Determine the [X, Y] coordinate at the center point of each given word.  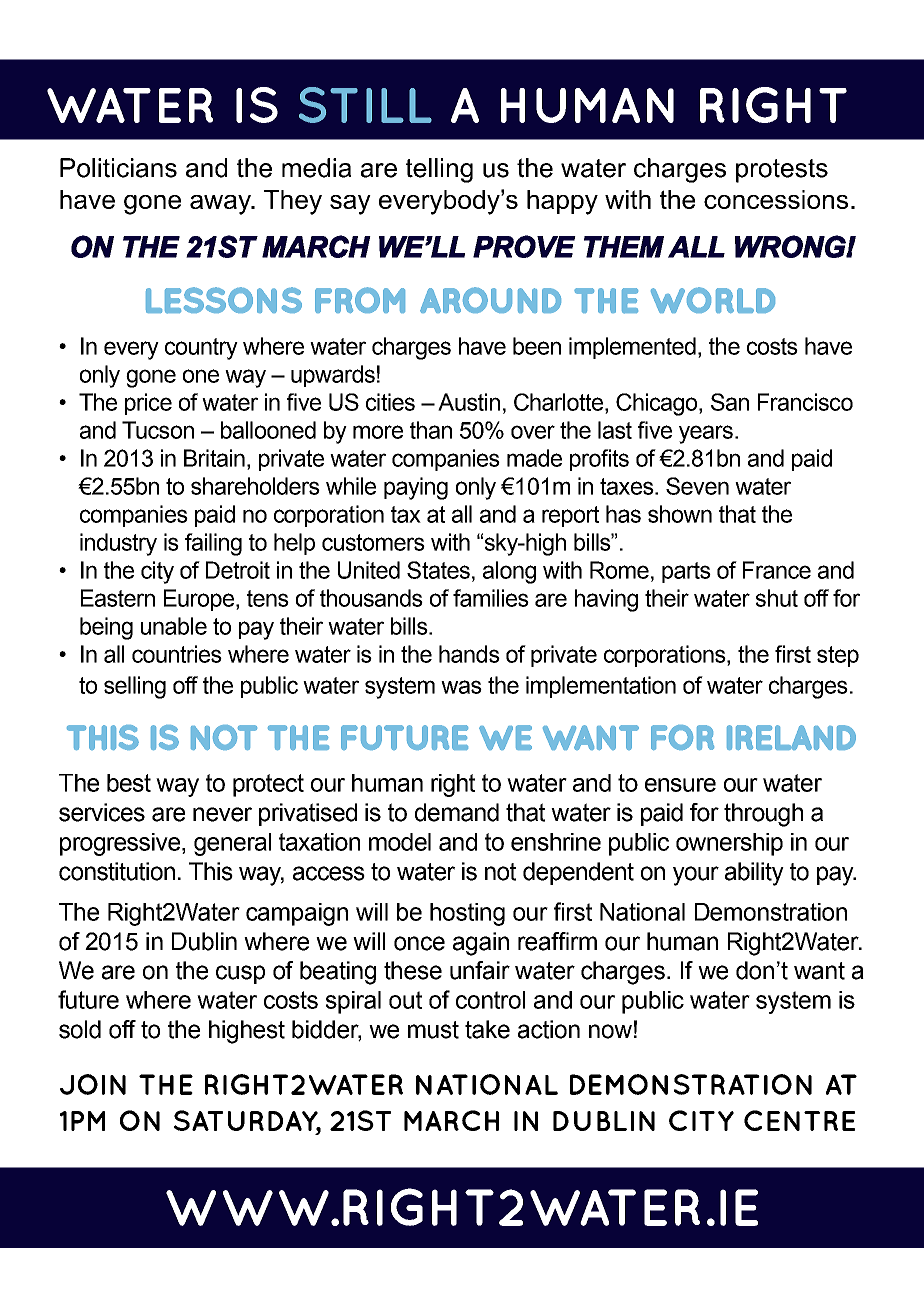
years [706, 434]
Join [93, 1084]
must [433, 1030]
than [431, 430]
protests [782, 171]
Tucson [158, 430]
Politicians [118, 168]
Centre [799, 1120]
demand [457, 812]
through [763, 815]
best [129, 783]
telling [439, 170]
